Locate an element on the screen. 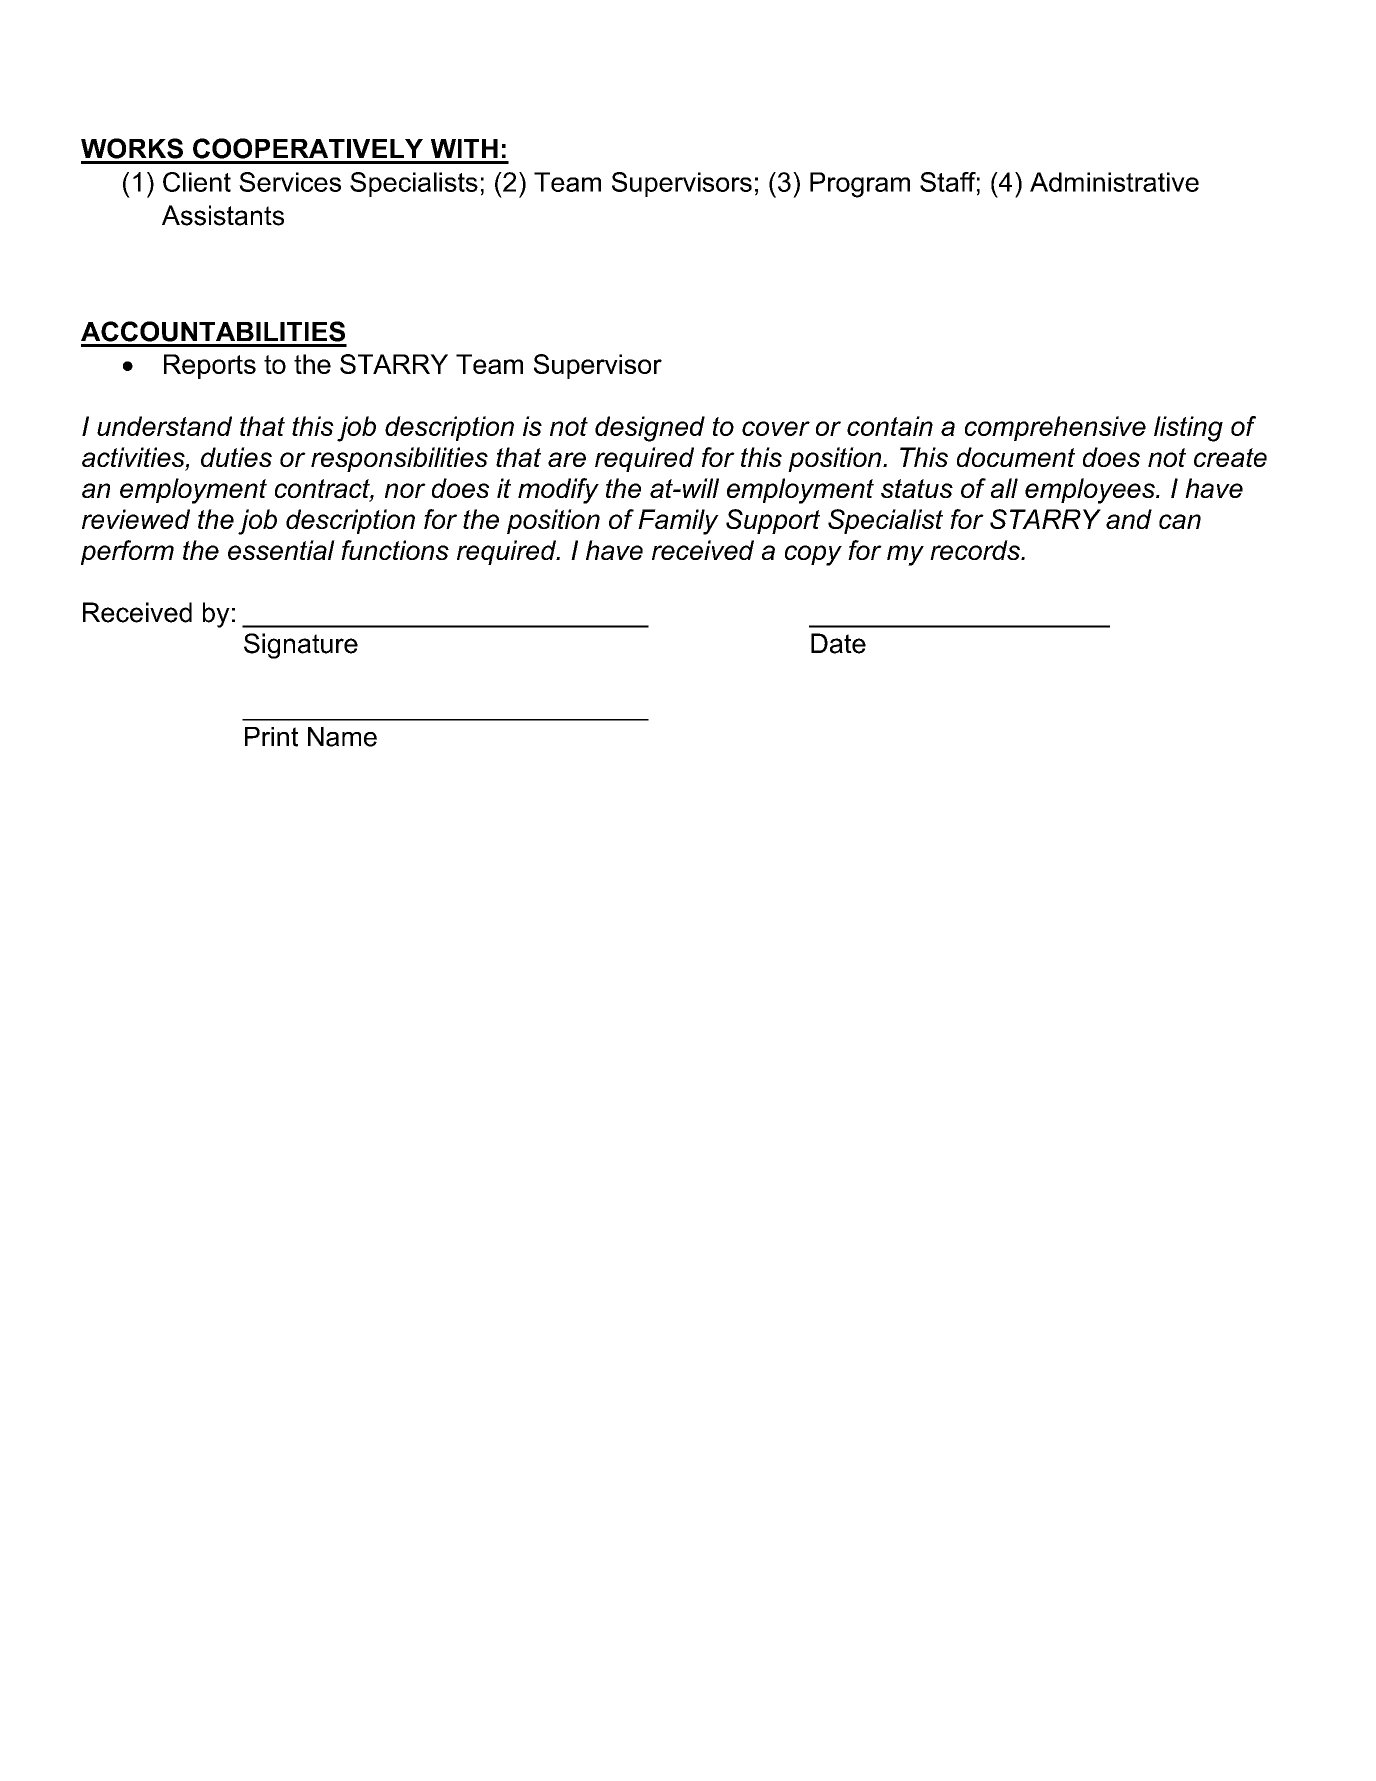  cover is located at coordinates (776, 428).
